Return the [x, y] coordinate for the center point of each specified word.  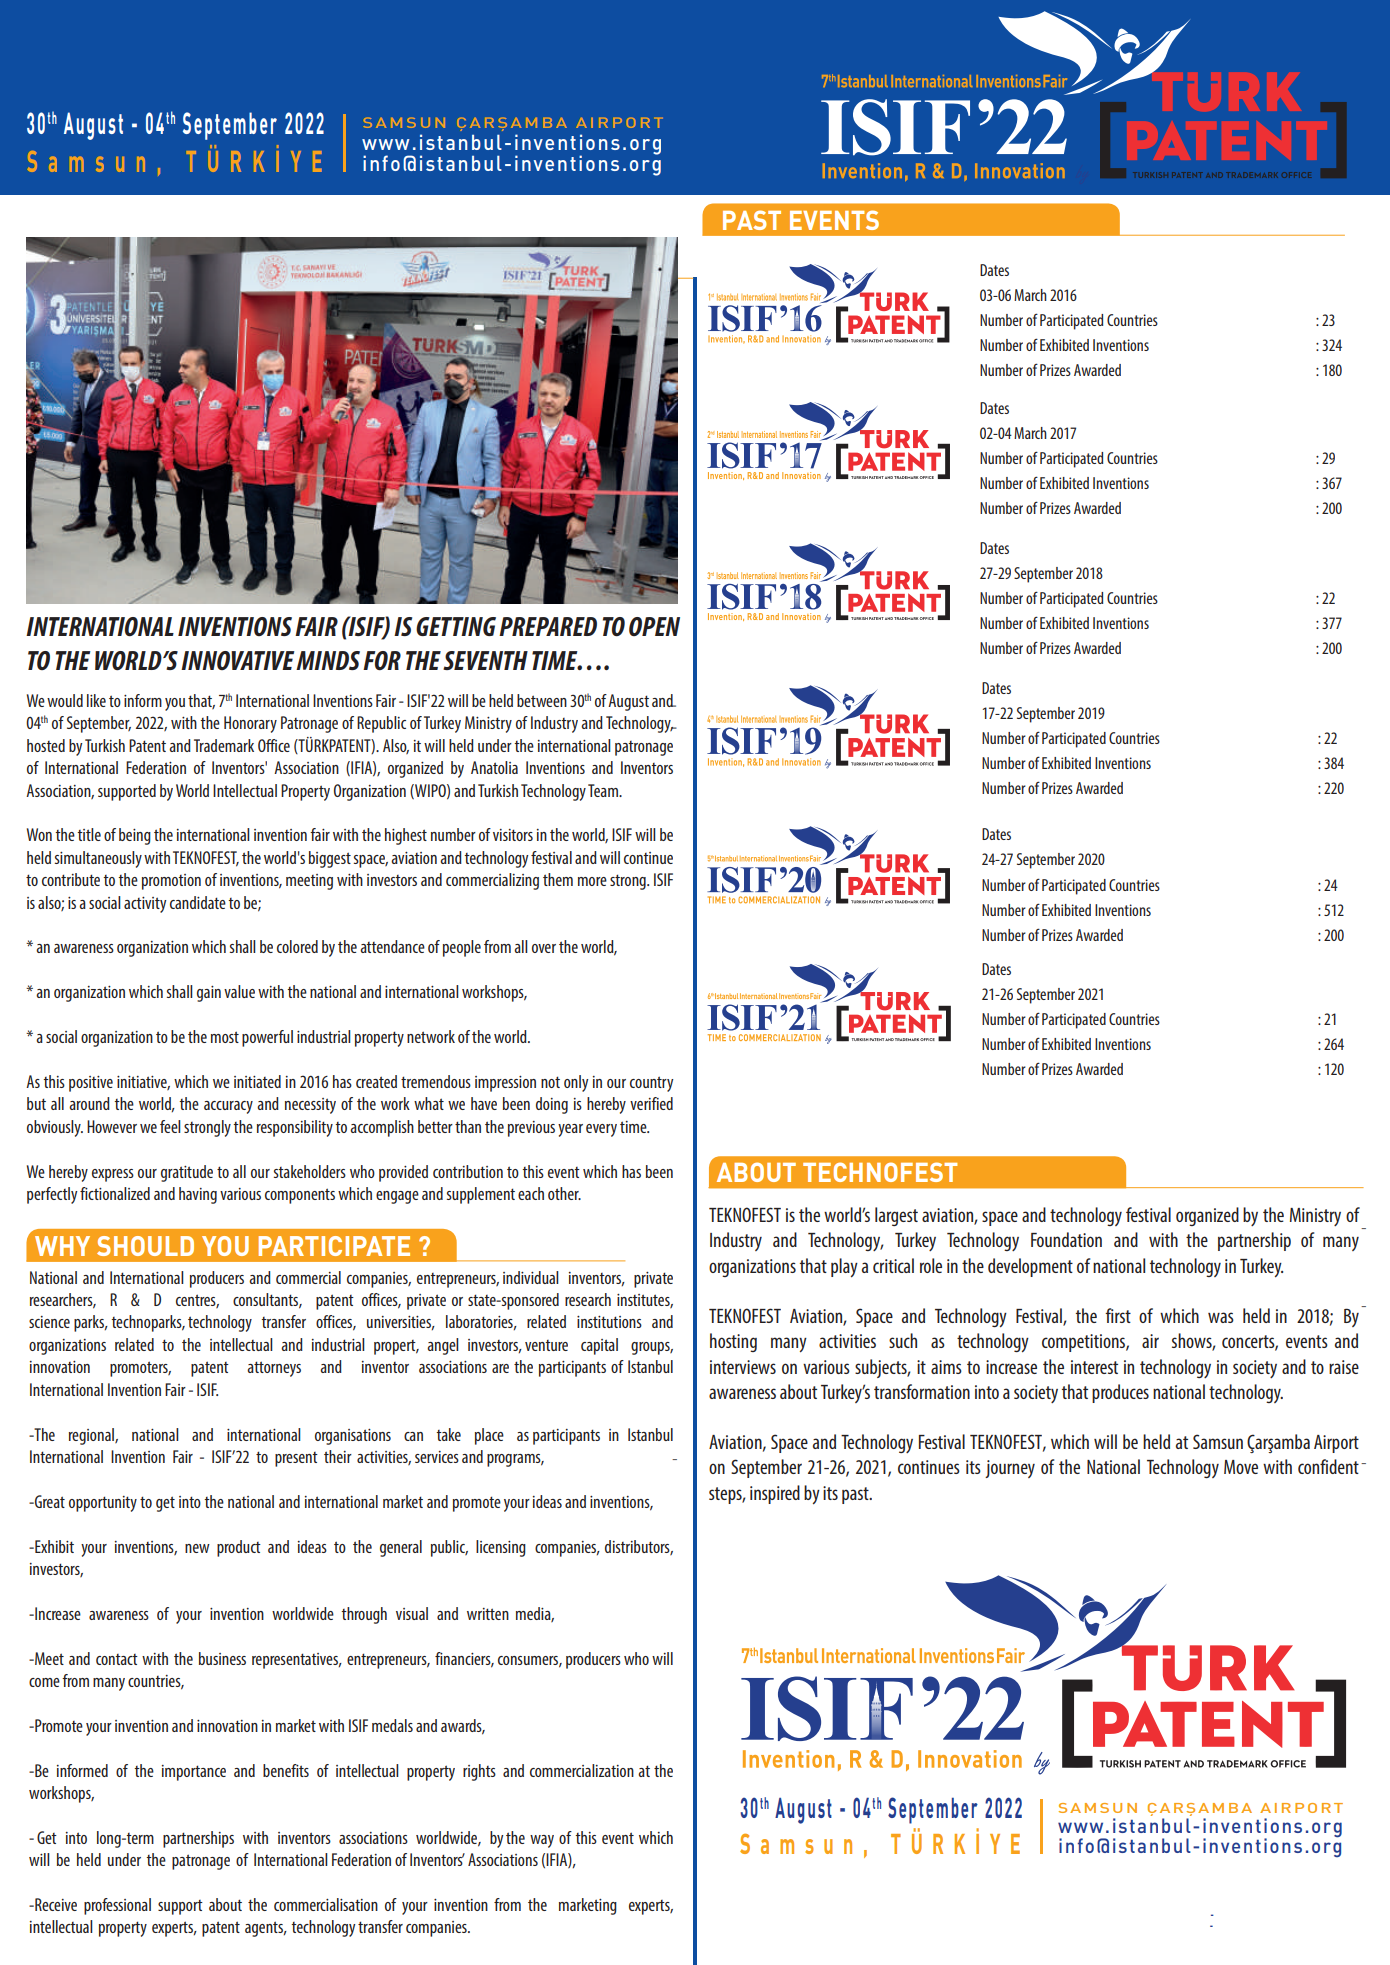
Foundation [1066, 1239]
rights [479, 1772]
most [225, 1037]
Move [1241, 1467]
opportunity [103, 1504]
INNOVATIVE [237, 660]
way [542, 1841]
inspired [775, 1494]
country [651, 1084]
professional [117, 1906]
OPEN [654, 626]
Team [604, 790]
